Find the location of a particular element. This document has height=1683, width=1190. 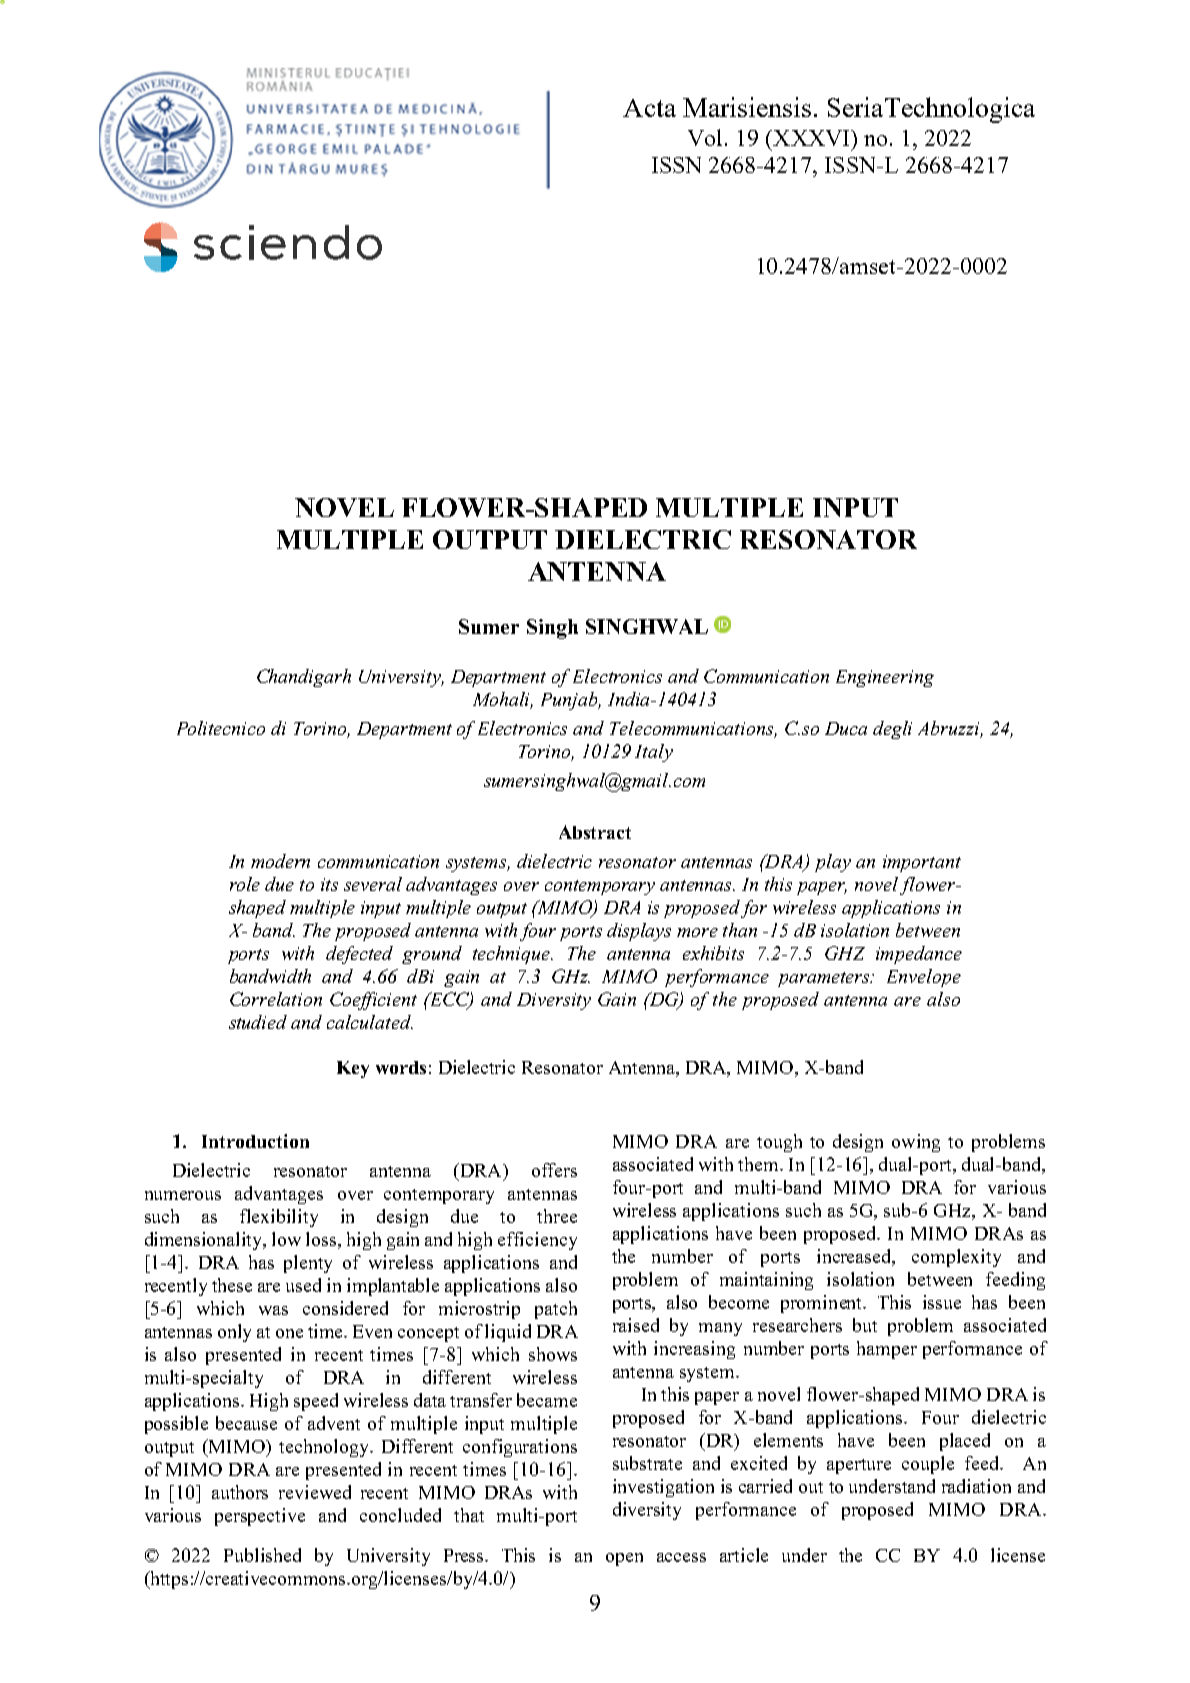

Chandigarh is located at coordinates (304, 678).
